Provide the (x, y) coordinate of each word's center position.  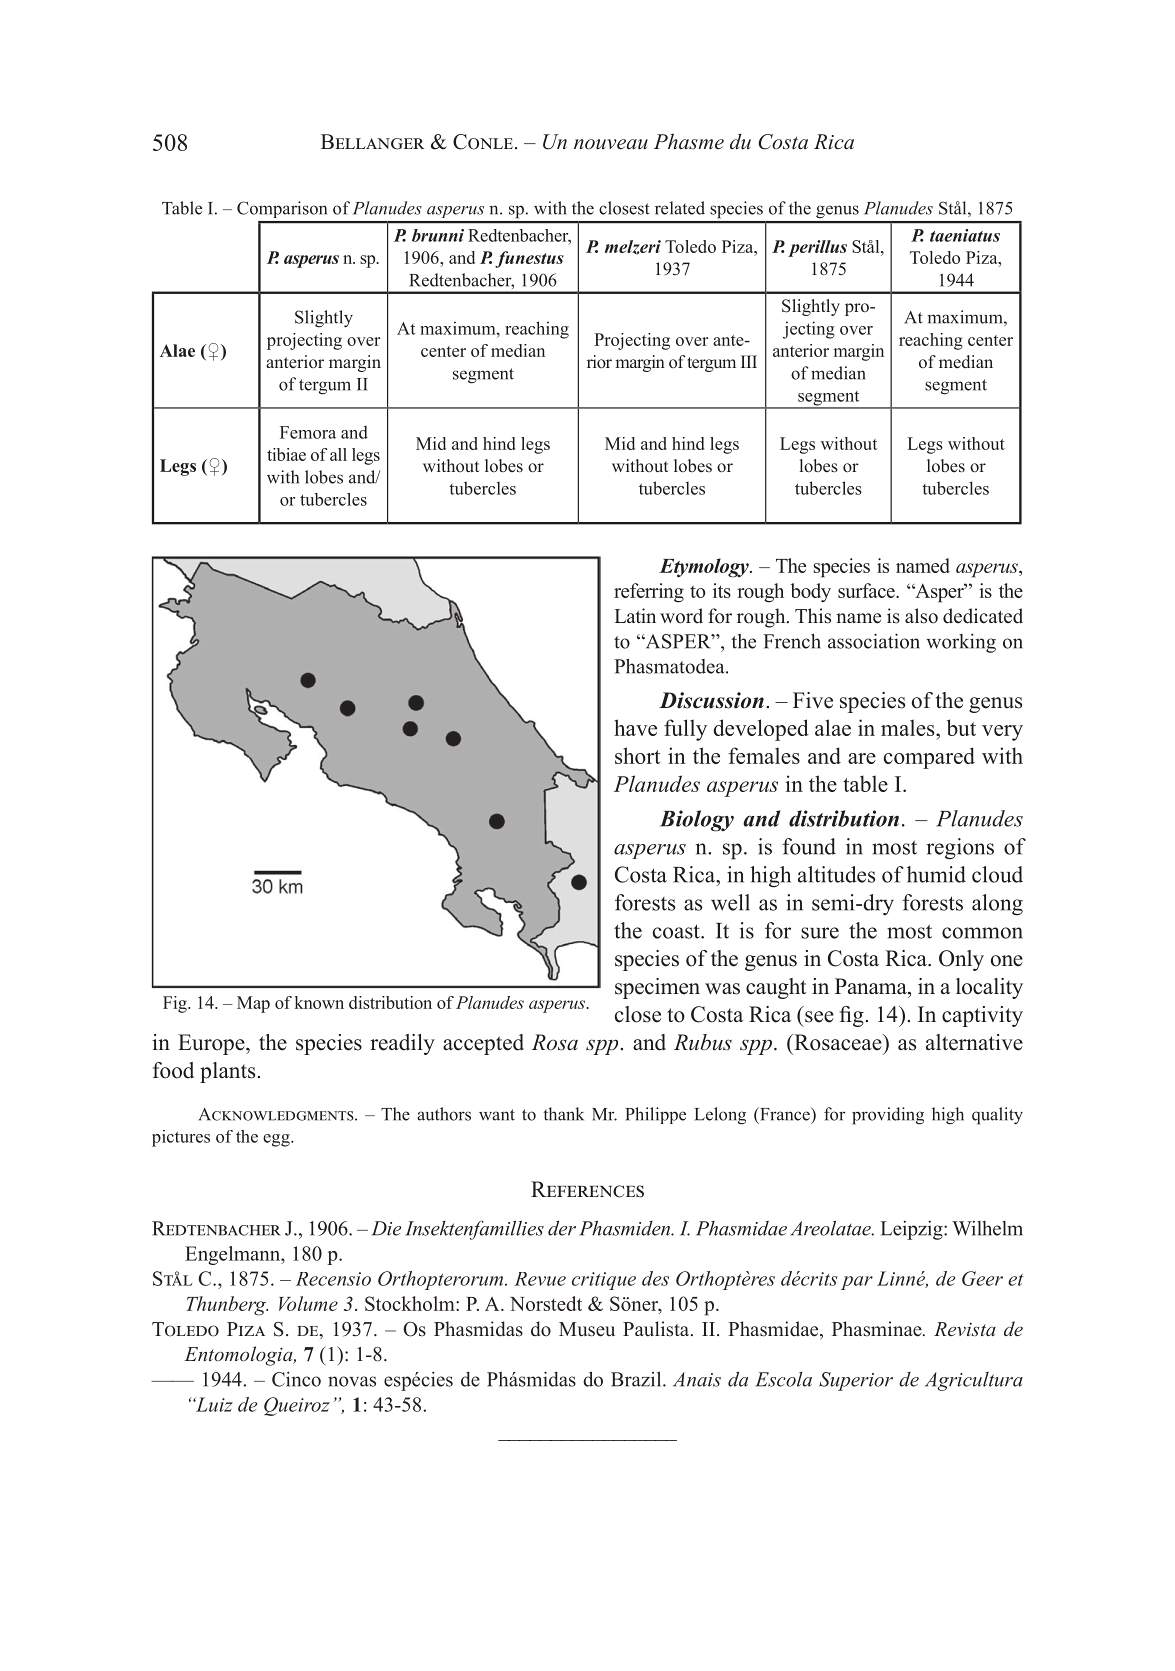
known (319, 1002)
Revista (965, 1329)
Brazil (637, 1379)
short (637, 755)
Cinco (296, 1379)
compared (929, 758)
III (749, 361)
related (680, 208)
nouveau (611, 144)
